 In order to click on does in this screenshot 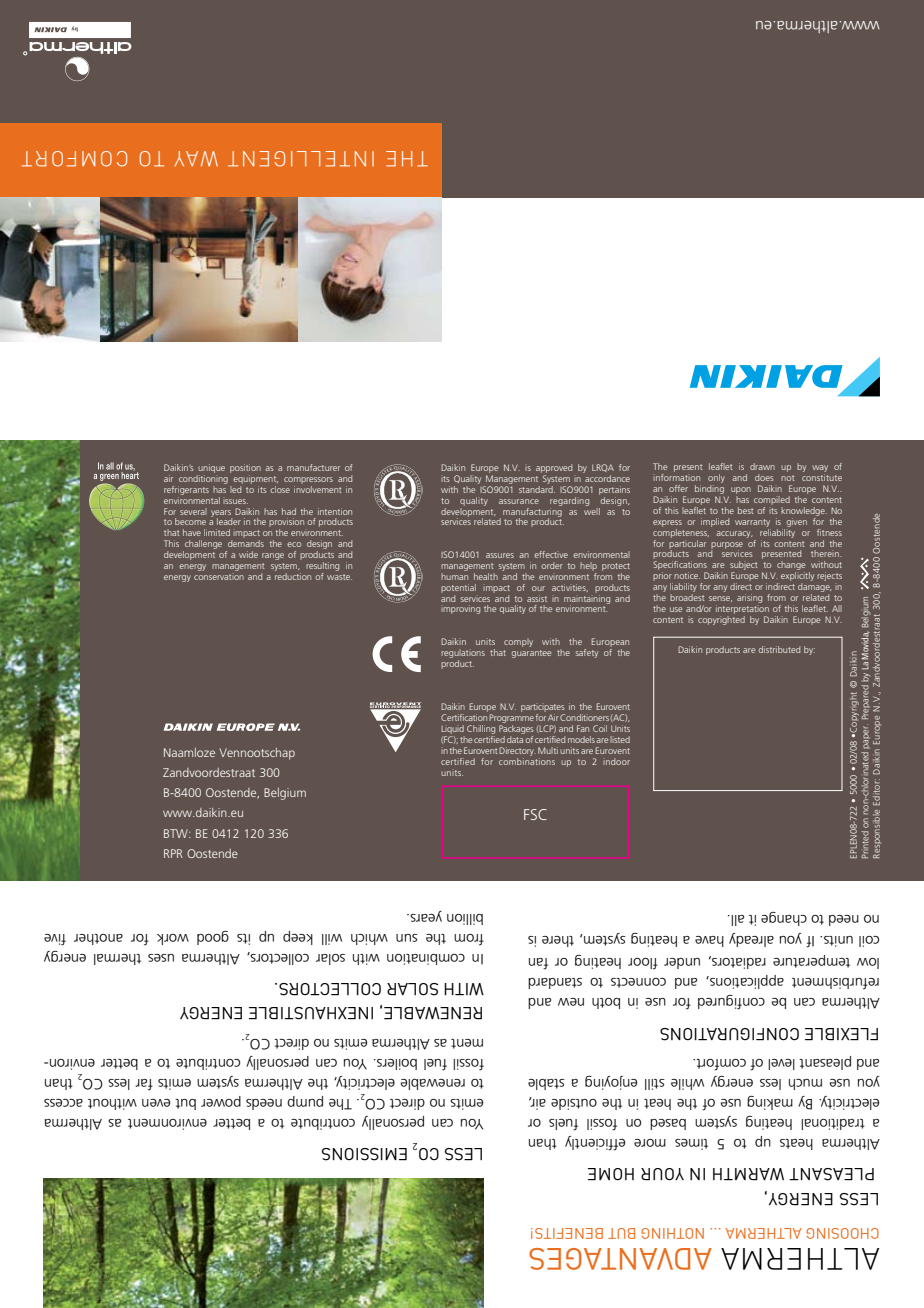, I will do `click(764, 477)`.
